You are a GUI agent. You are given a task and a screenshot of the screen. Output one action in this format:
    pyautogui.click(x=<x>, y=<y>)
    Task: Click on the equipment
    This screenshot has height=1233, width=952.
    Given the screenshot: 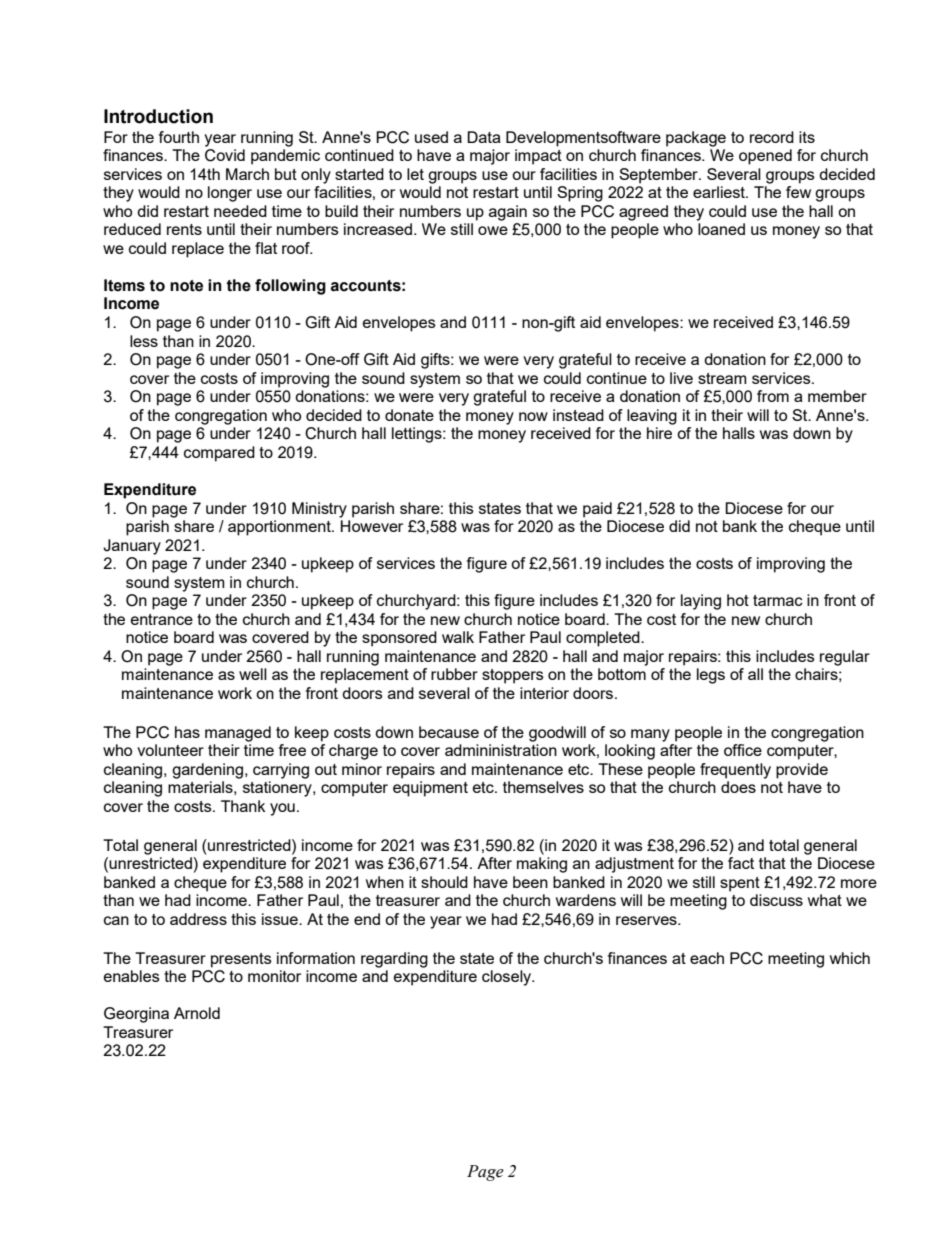 What is the action you would take?
    pyautogui.click(x=430, y=789)
